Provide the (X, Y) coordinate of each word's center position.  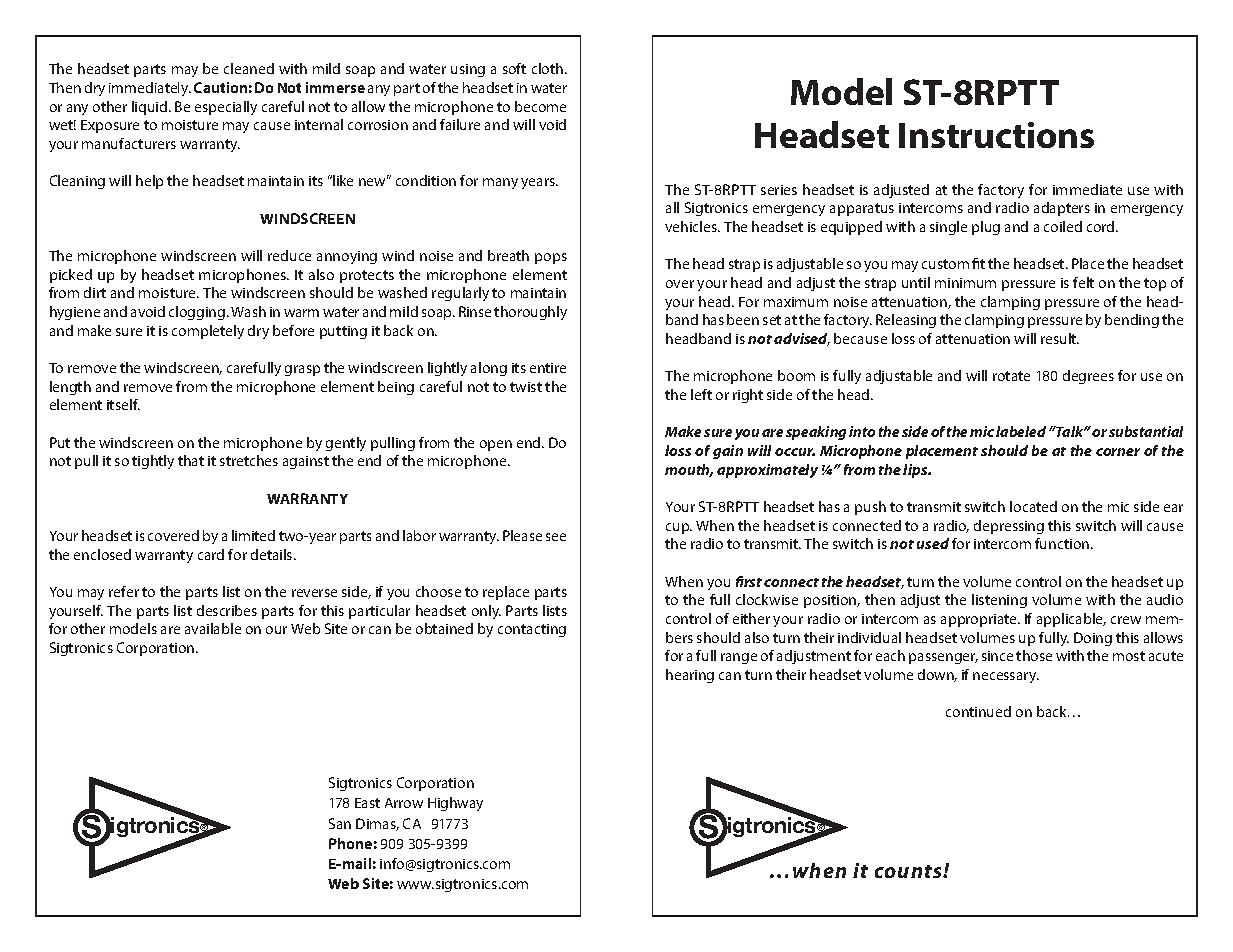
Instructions (996, 135)
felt (1083, 282)
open (496, 445)
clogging (197, 313)
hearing (690, 676)
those (1034, 655)
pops (551, 258)
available (213, 628)
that (191, 460)
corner (1118, 452)
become (540, 106)
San (340, 823)
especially (226, 108)
